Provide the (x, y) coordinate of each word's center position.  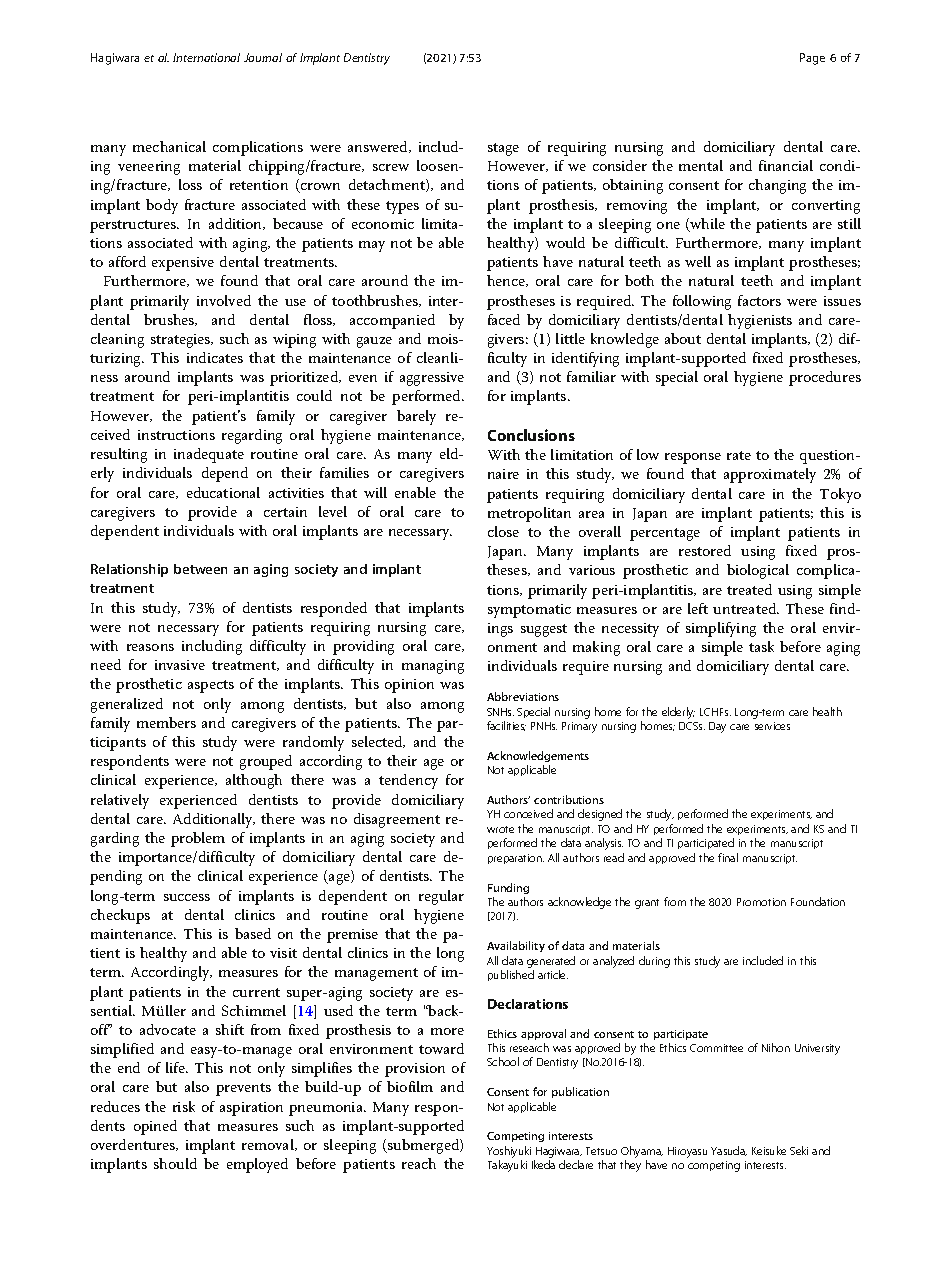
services (772, 726)
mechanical (169, 146)
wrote (500, 829)
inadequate (209, 455)
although (254, 781)
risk (184, 1106)
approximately (770, 475)
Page (812, 59)
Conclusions (531, 435)
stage (503, 149)
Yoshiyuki (509, 1152)
